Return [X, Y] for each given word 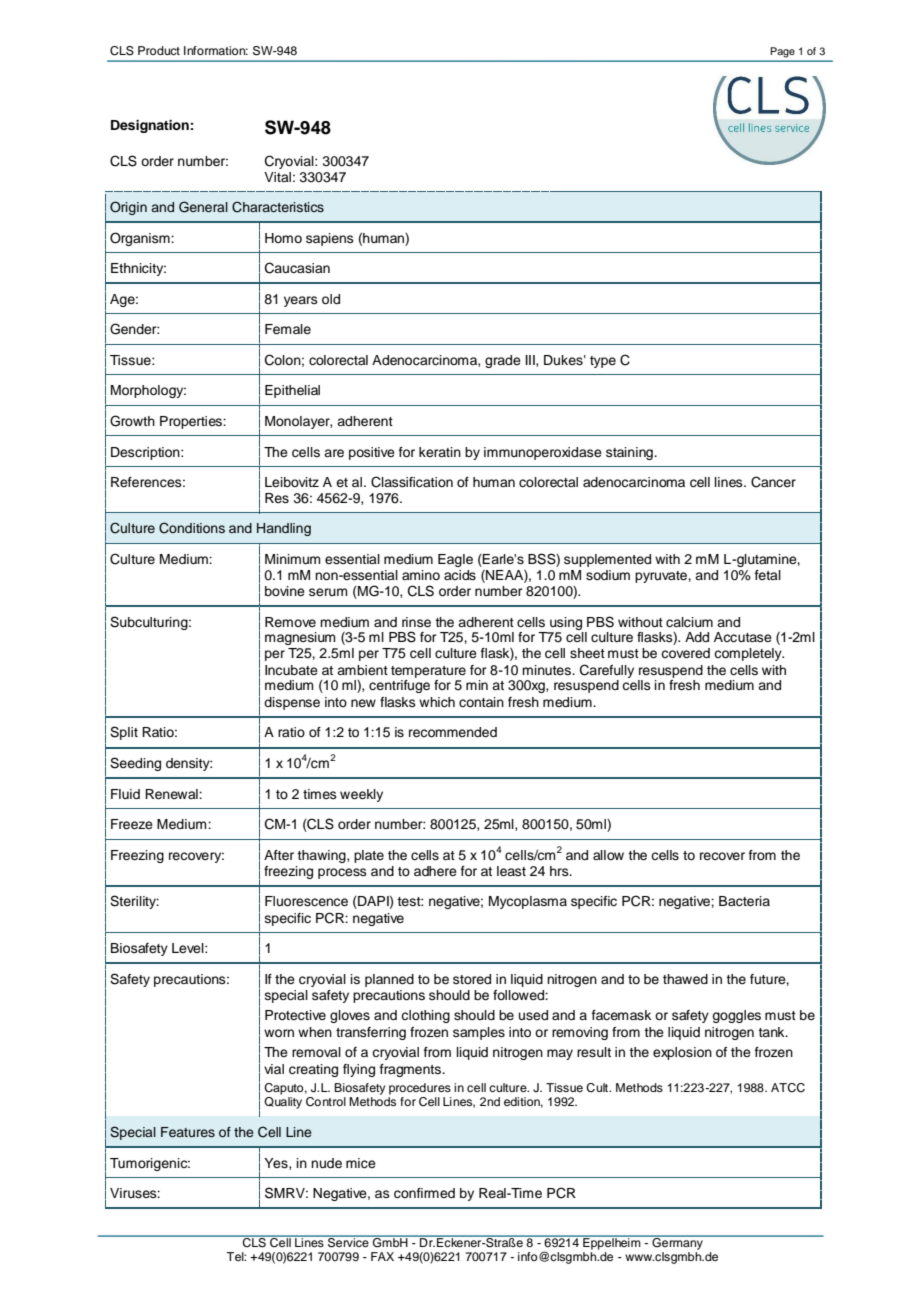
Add [697, 637]
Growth [132, 421]
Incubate [291, 670]
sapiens [330, 239]
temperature [428, 672]
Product [159, 50]
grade [503, 361]
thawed [685, 979]
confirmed [424, 1193]
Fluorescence [306, 901]
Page [783, 52]
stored [472, 979]
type [603, 362]
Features [188, 1132]
